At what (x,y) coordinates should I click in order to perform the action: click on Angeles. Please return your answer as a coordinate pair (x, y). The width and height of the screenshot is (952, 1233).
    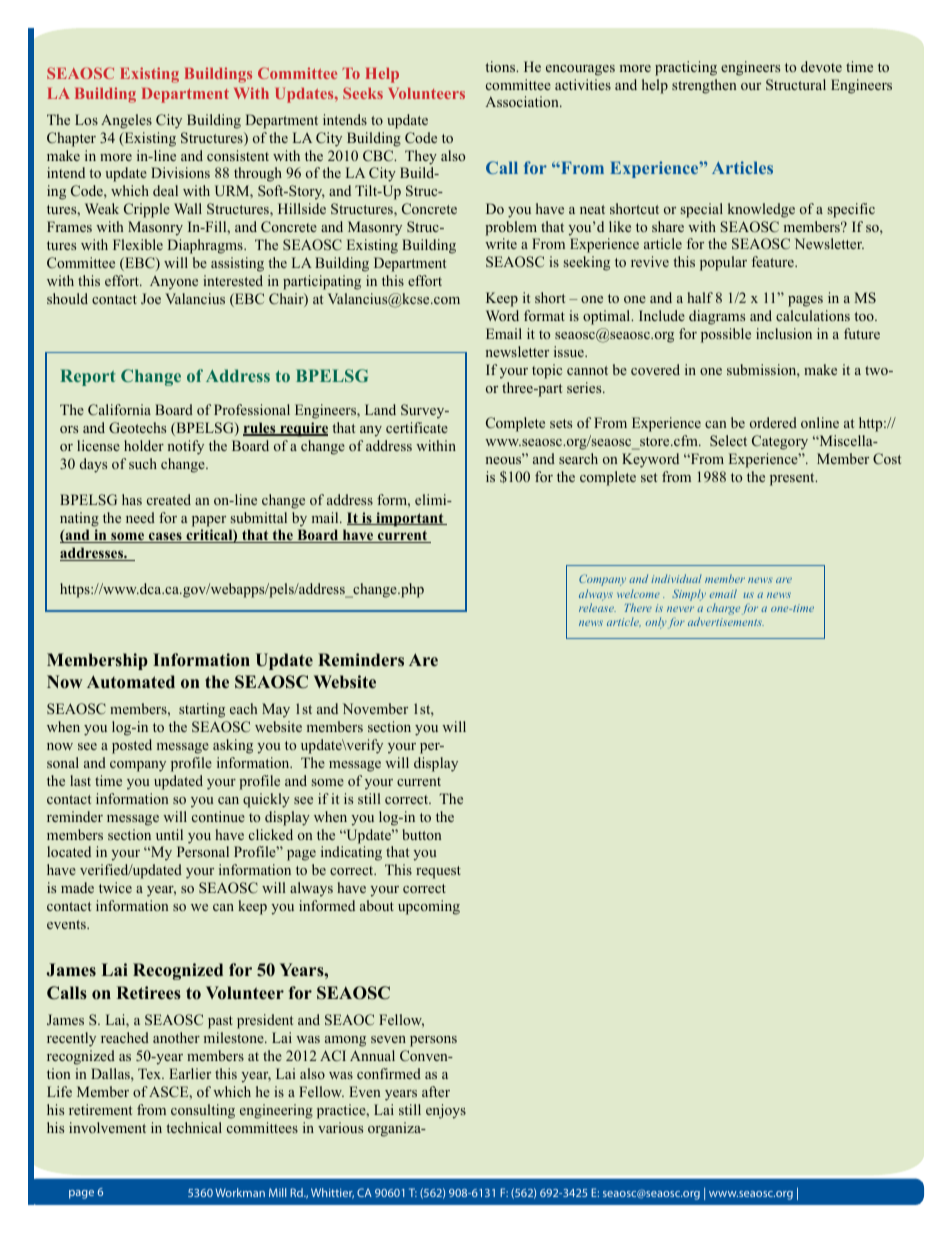
    Looking at the image, I should click on (126, 121).
